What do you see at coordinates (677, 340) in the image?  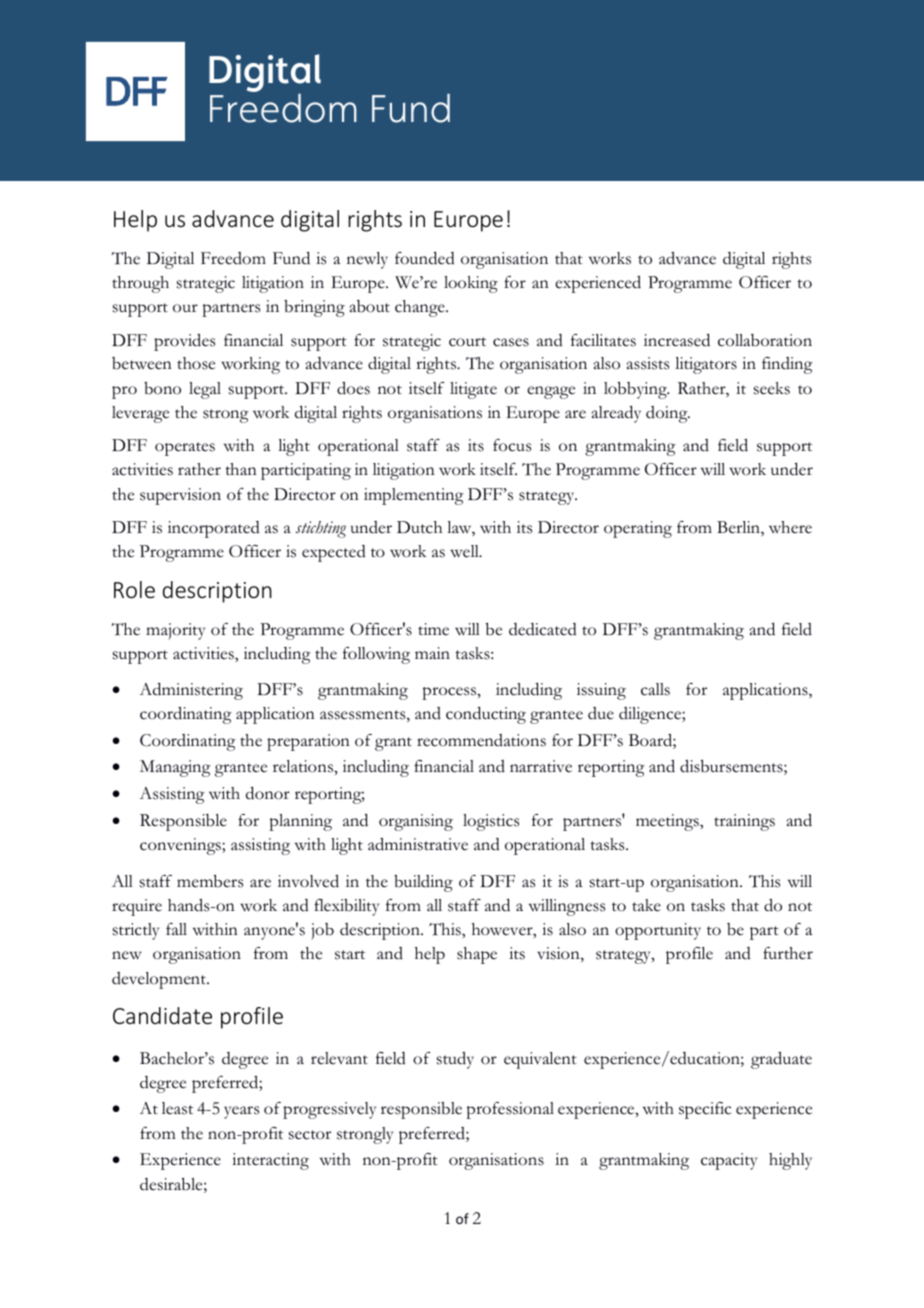 I see `increased` at bounding box center [677, 340].
